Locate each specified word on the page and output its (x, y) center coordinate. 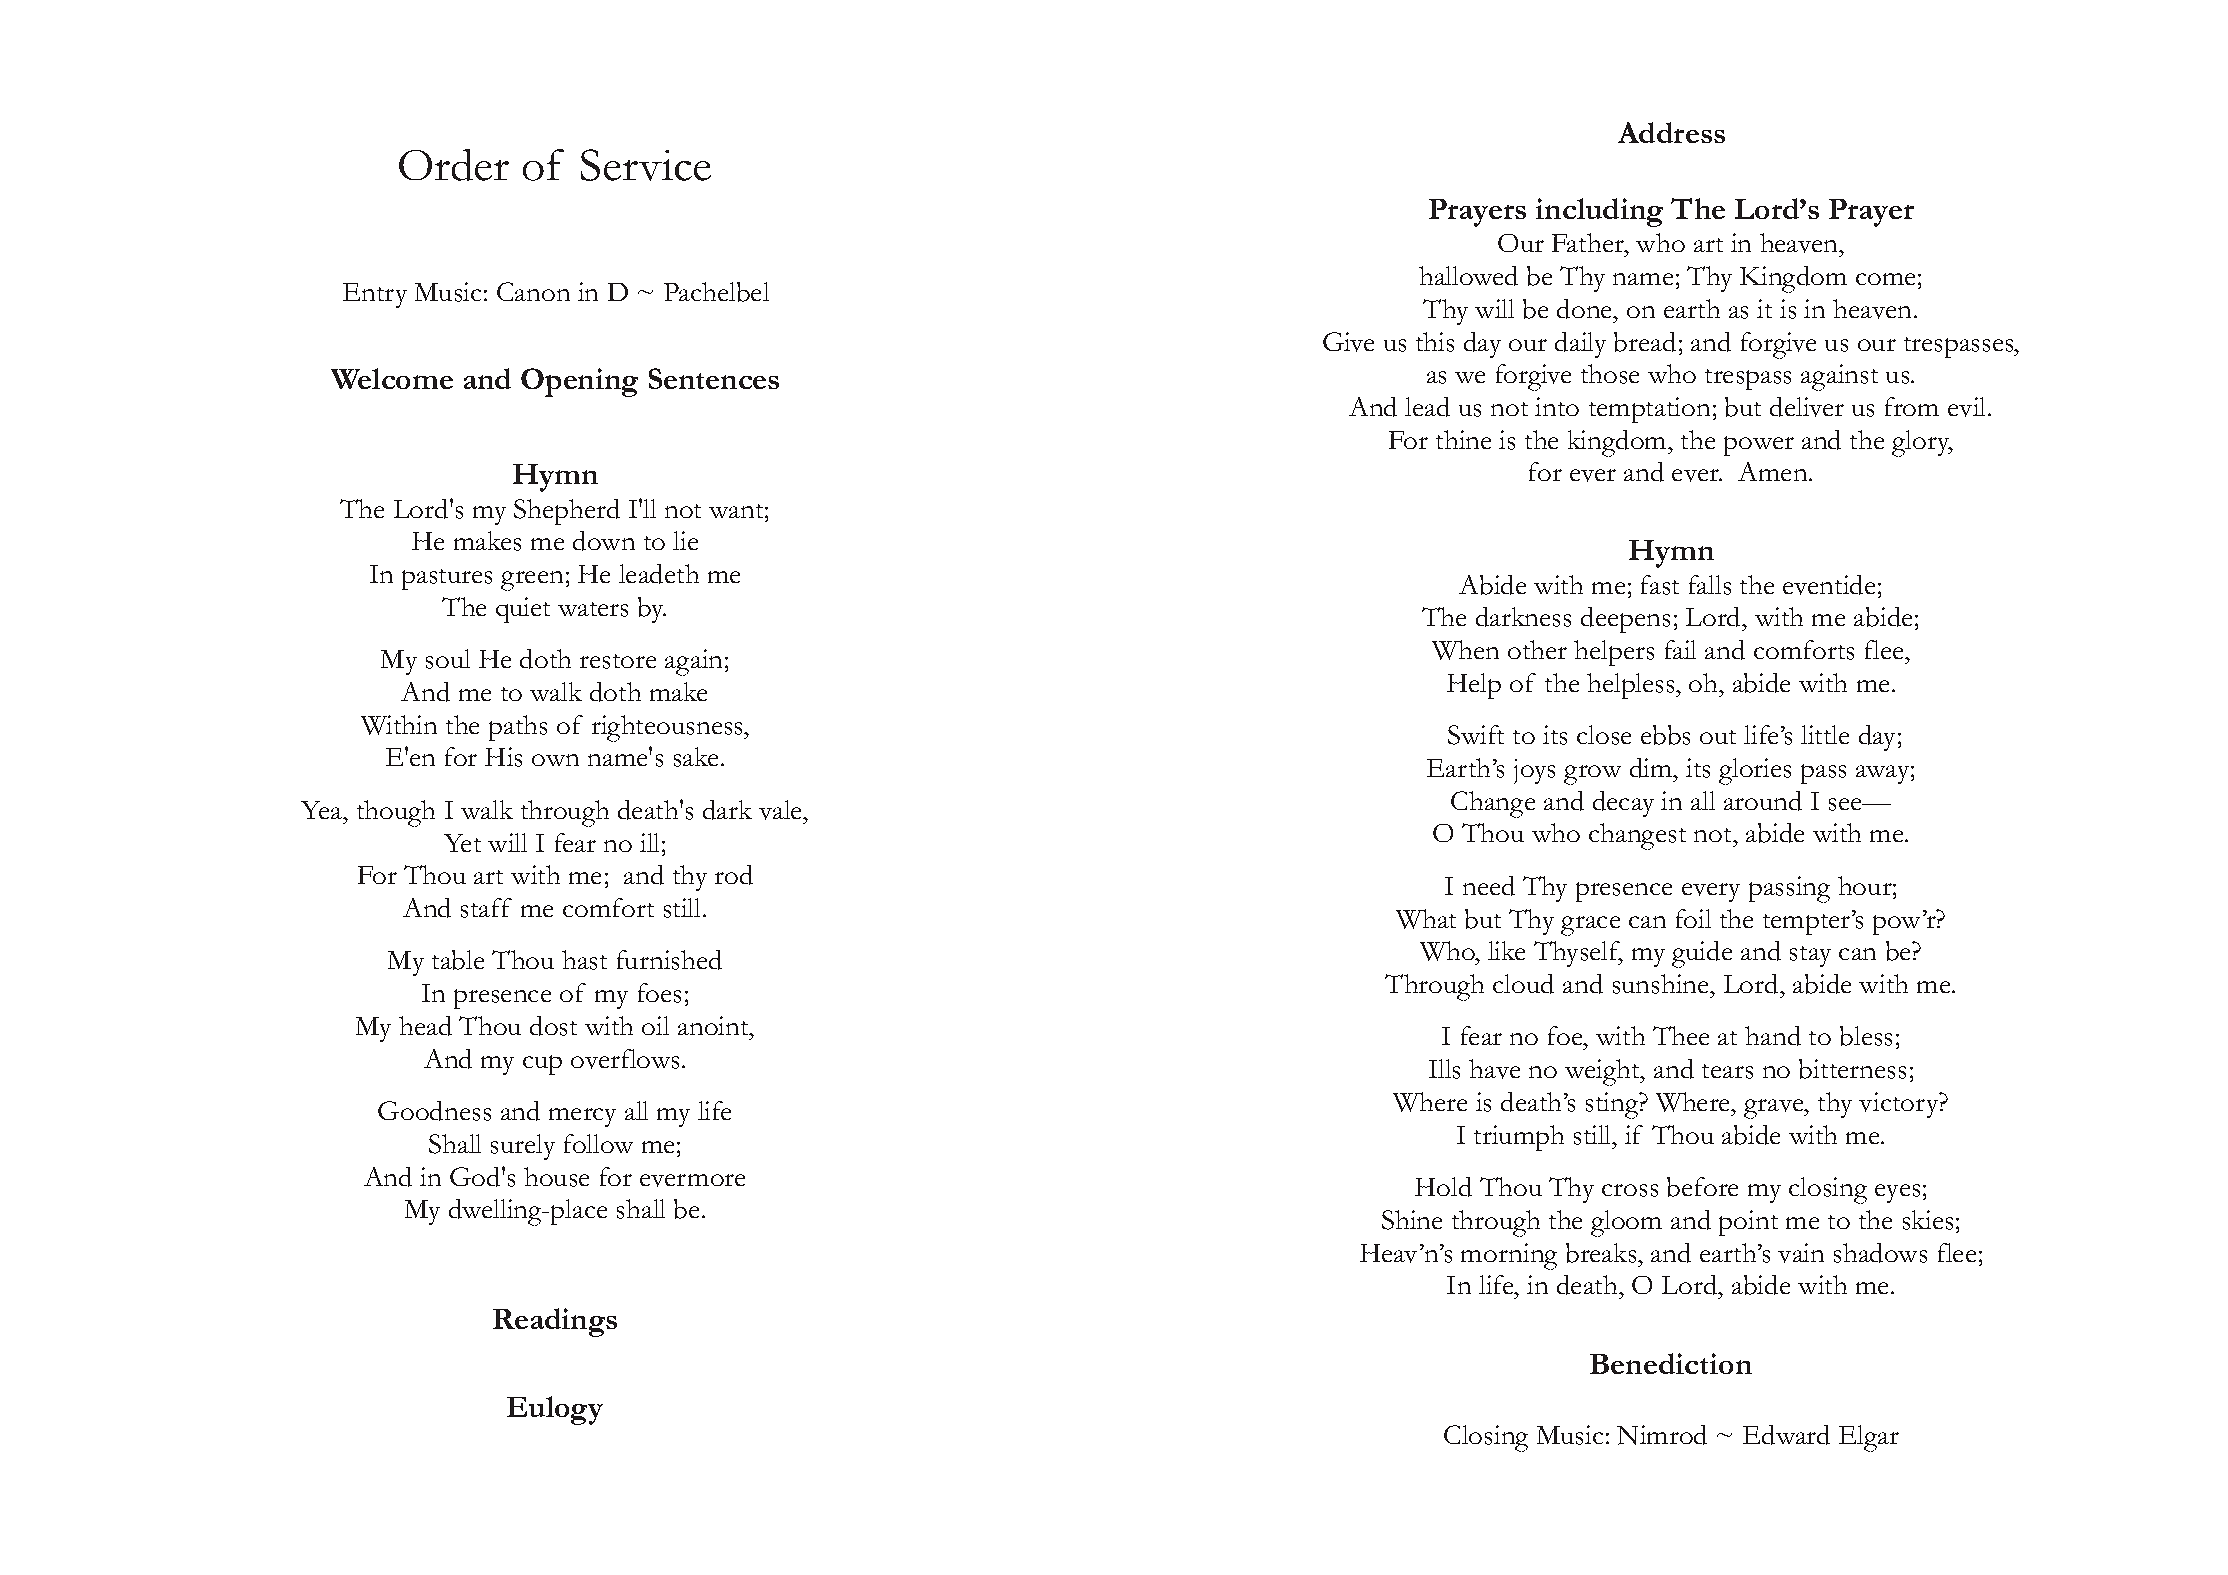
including (1599, 212)
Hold (1443, 1187)
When (1465, 650)
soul (448, 659)
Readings (555, 1322)
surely (523, 1147)
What (1426, 919)
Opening (579, 382)
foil (1693, 918)
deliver (1807, 407)
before (1702, 1187)
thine (1463, 439)
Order (454, 165)
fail (1680, 649)
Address (1671, 132)
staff (486, 908)
